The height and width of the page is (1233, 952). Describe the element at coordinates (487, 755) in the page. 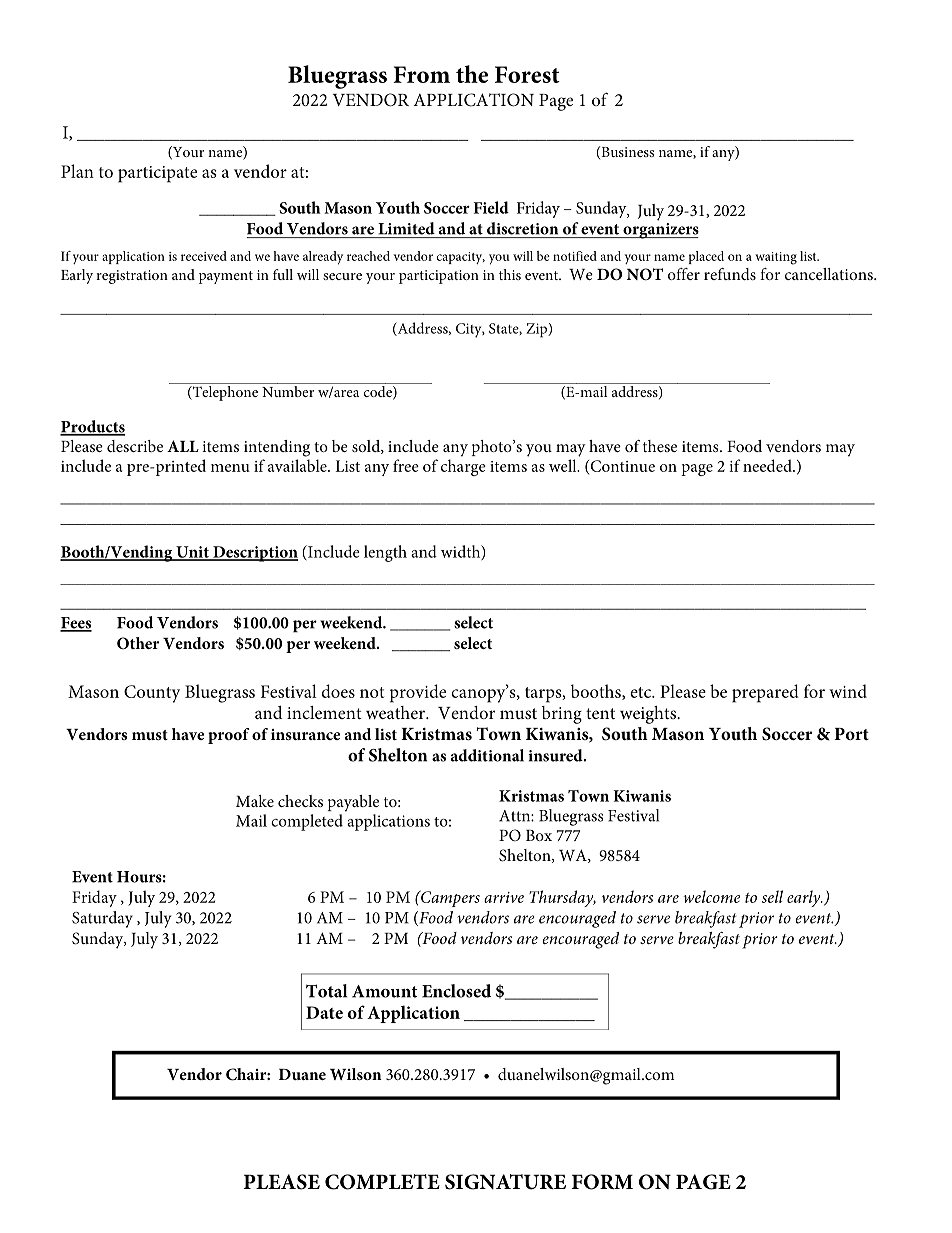

I see `additional` at that location.
